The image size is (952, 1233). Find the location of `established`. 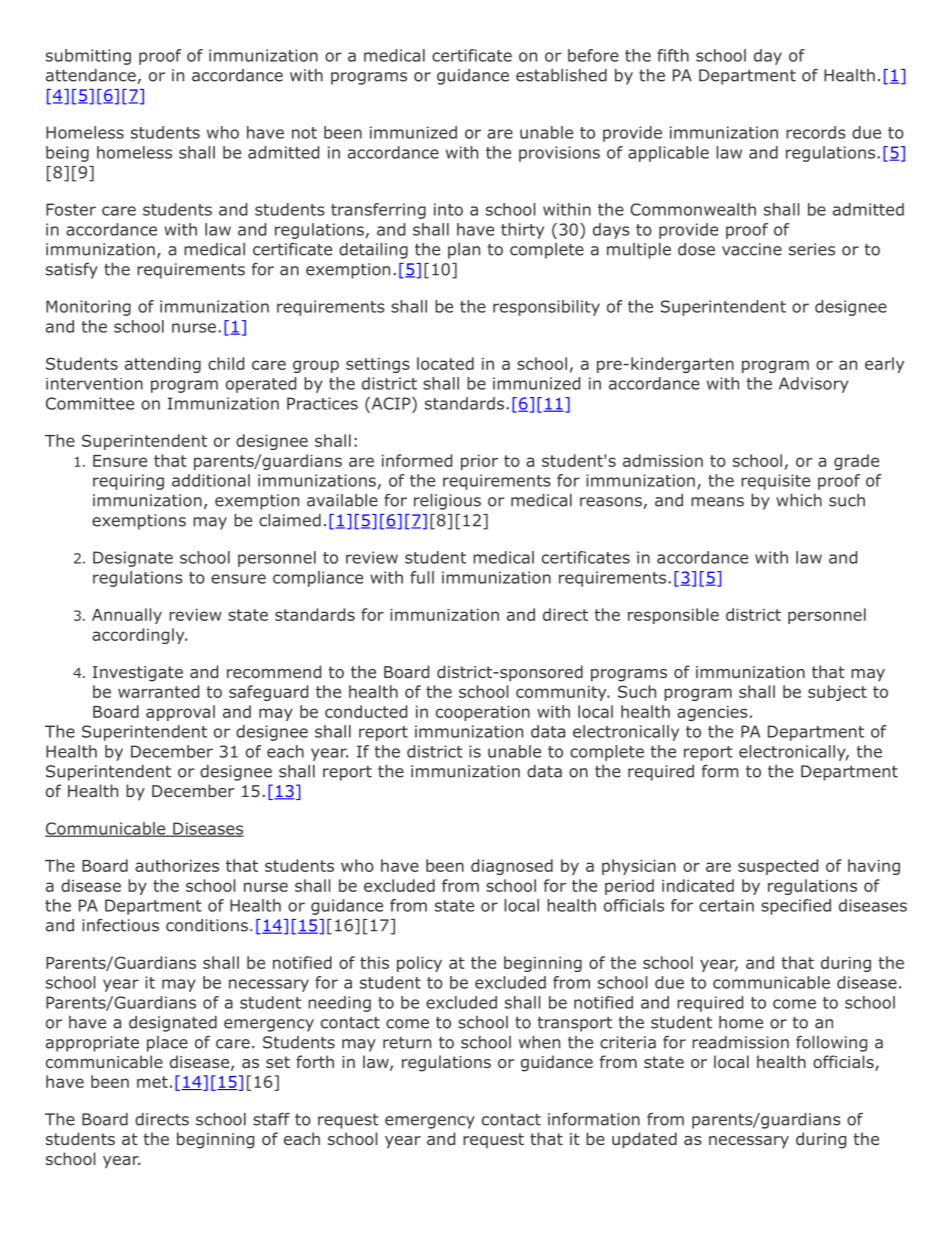

established is located at coordinates (561, 75).
